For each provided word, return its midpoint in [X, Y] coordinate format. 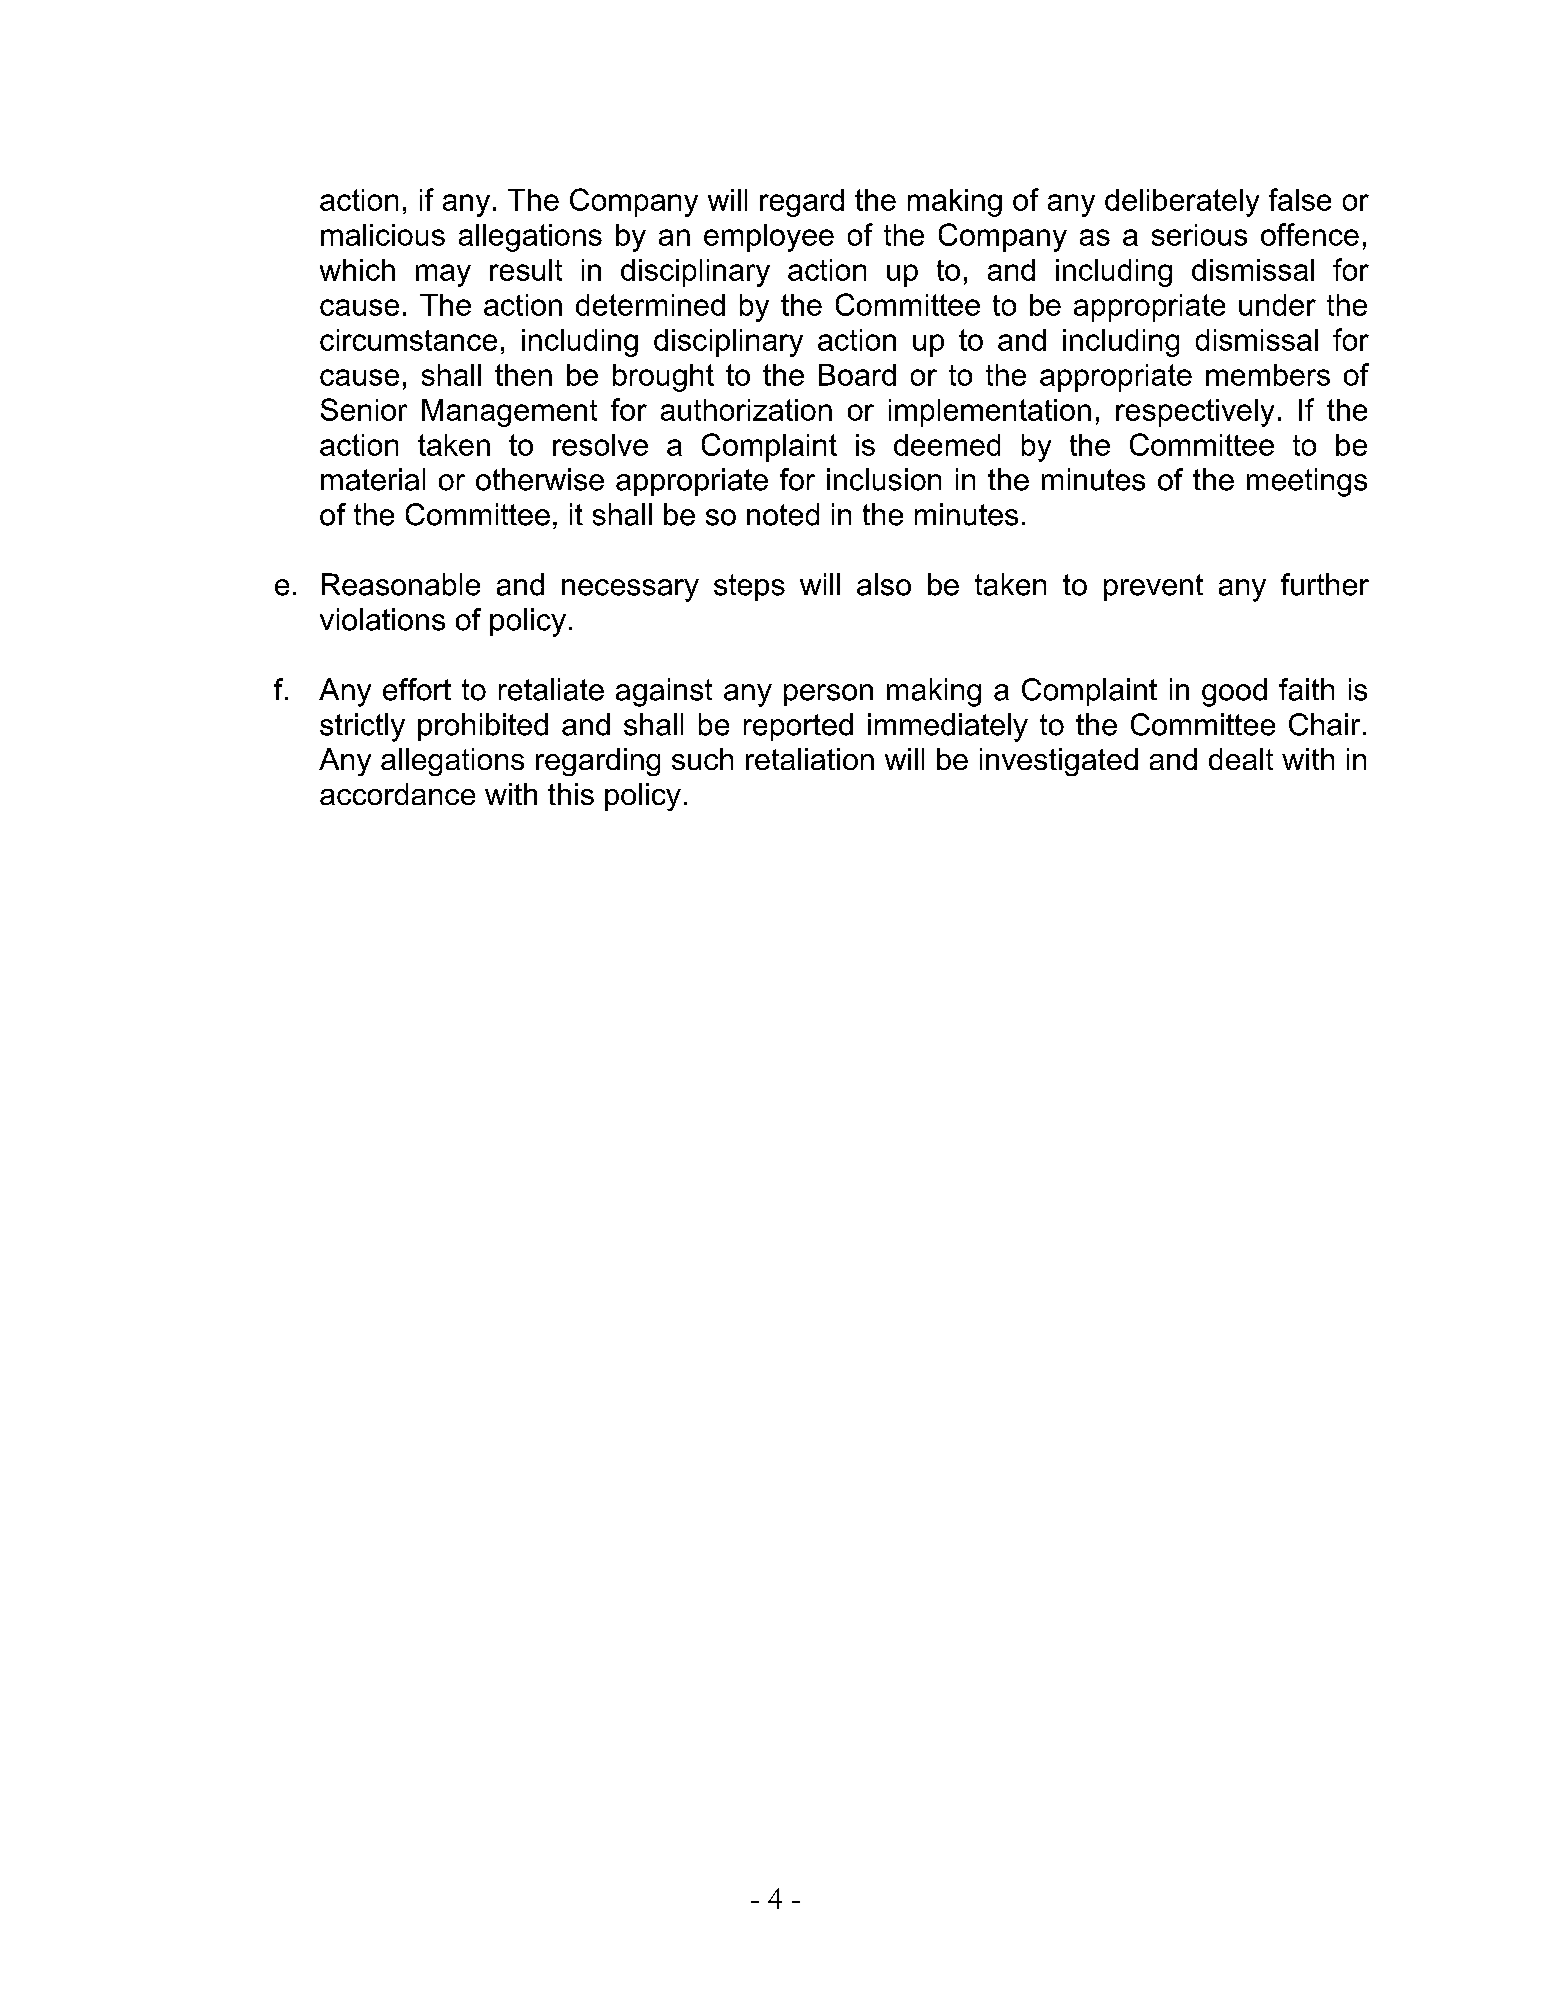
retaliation [810, 759]
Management [509, 413]
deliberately [1182, 203]
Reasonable [401, 584]
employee [769, 238]
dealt [1241, 759]
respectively [1195, 413]
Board [857, 375]
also [884, 584]
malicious [383, 235]
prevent [1153, 587]
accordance [397, 794]
